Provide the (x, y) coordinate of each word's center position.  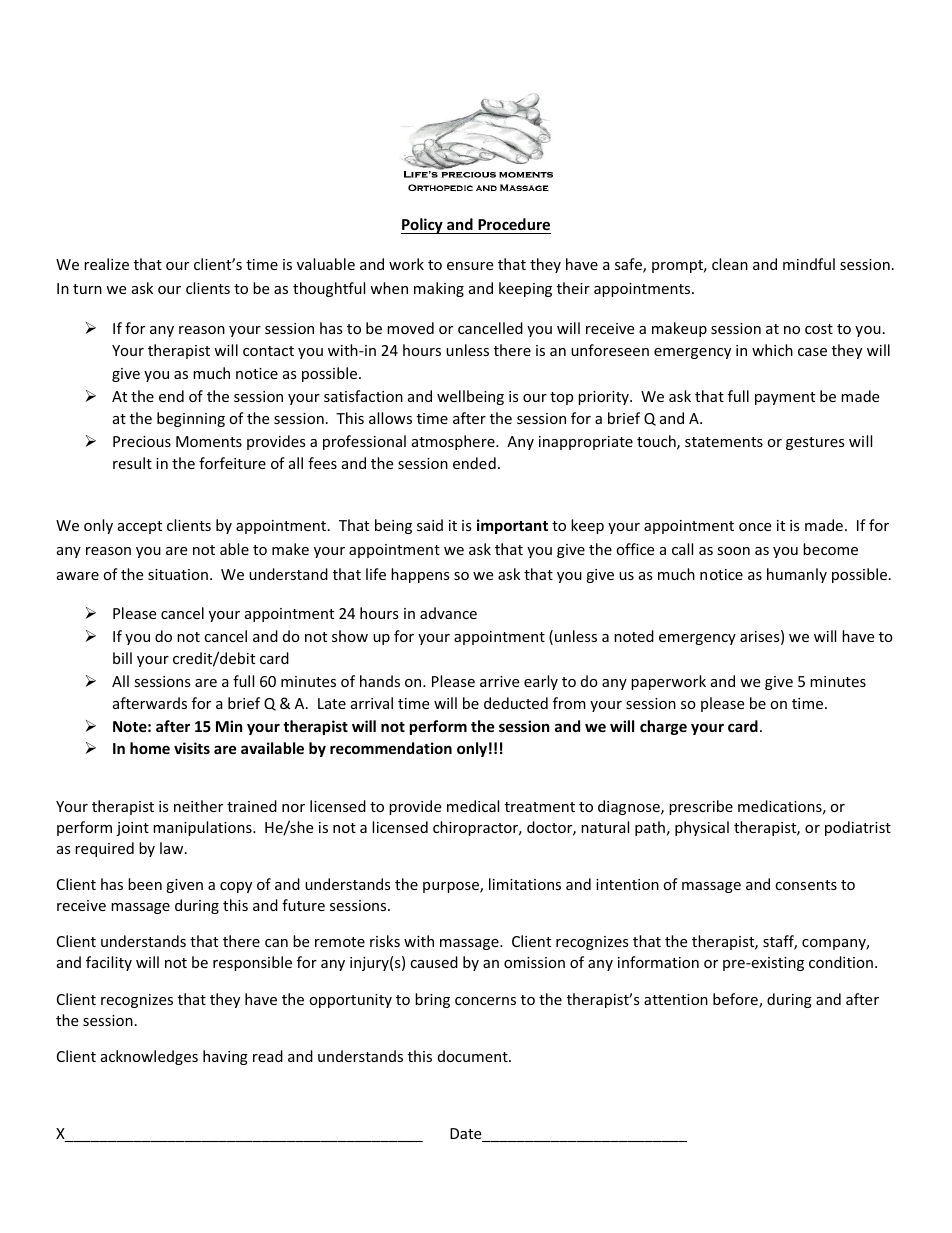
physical (702, 828)
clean (730, 264)
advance (448, 613)
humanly (797, 575)
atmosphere (454, 442)
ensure (470, 266)
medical (473, 806)
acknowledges (149, 1057)
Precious (142, 441)
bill (122, 658)
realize (106, 264)
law (173, 848)
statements (724, 442)
